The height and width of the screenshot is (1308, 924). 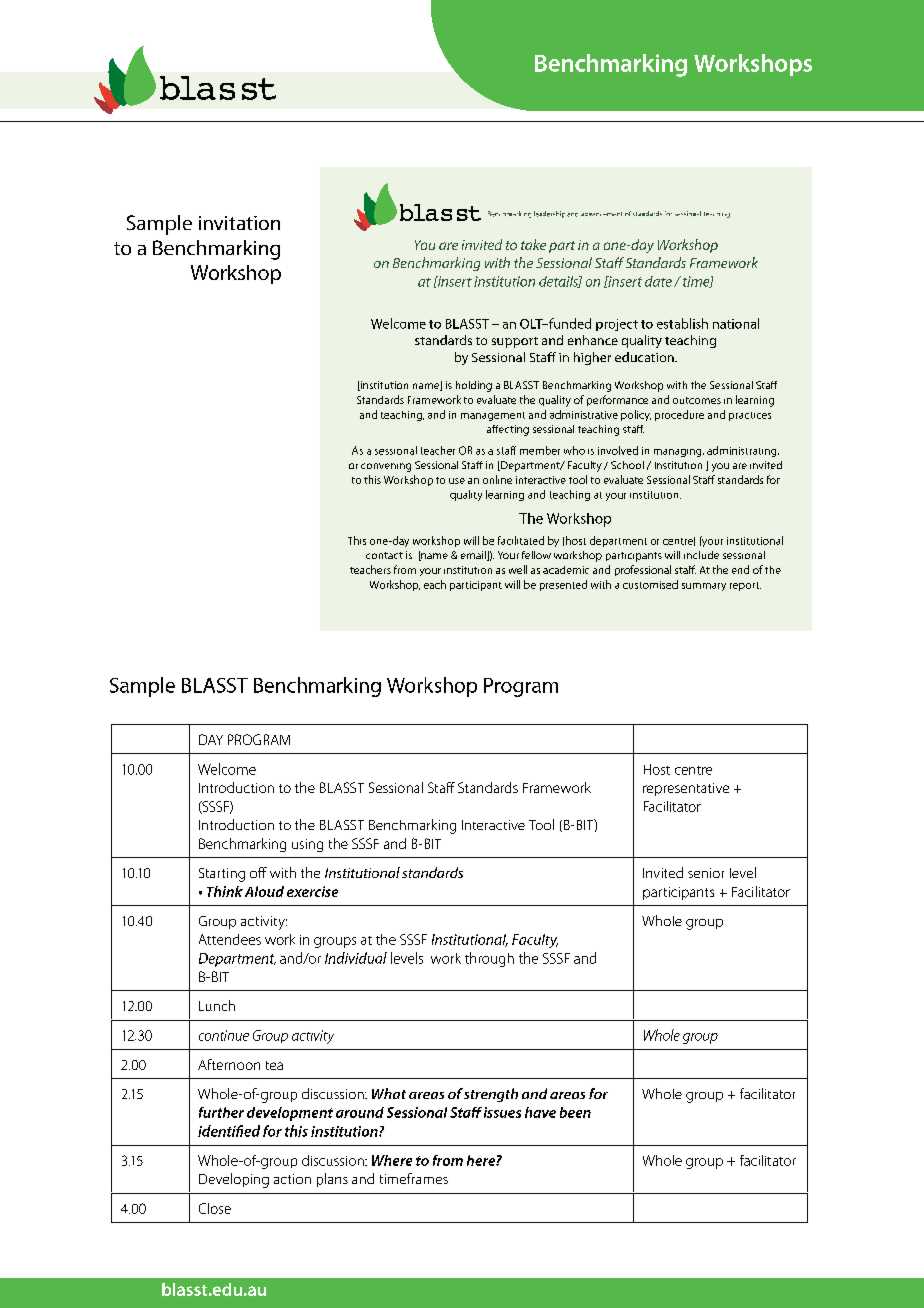 I want to click on been, so click(x=575, y=1112).
